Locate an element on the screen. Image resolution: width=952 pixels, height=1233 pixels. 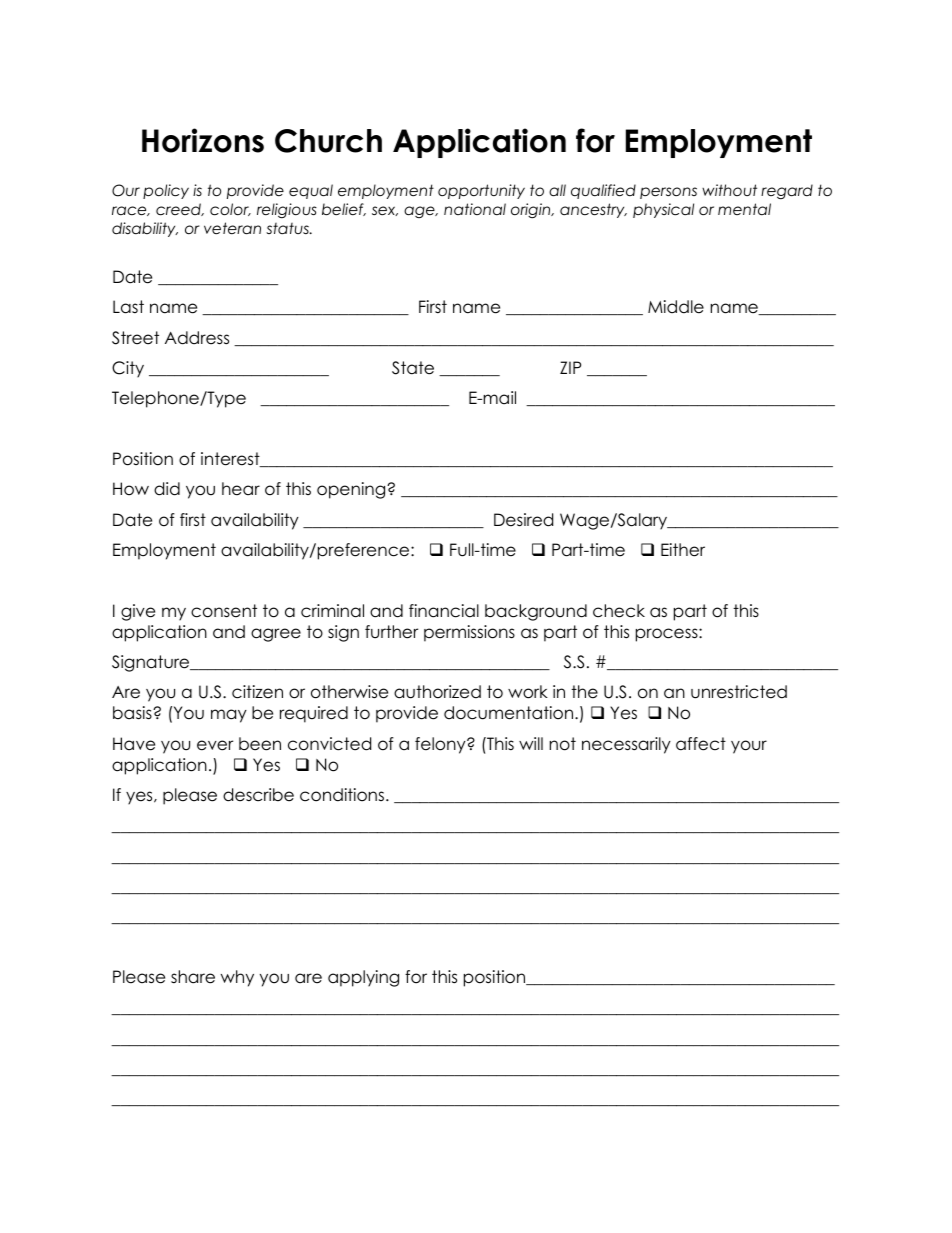
Either is located at coordinates (683, 550).
